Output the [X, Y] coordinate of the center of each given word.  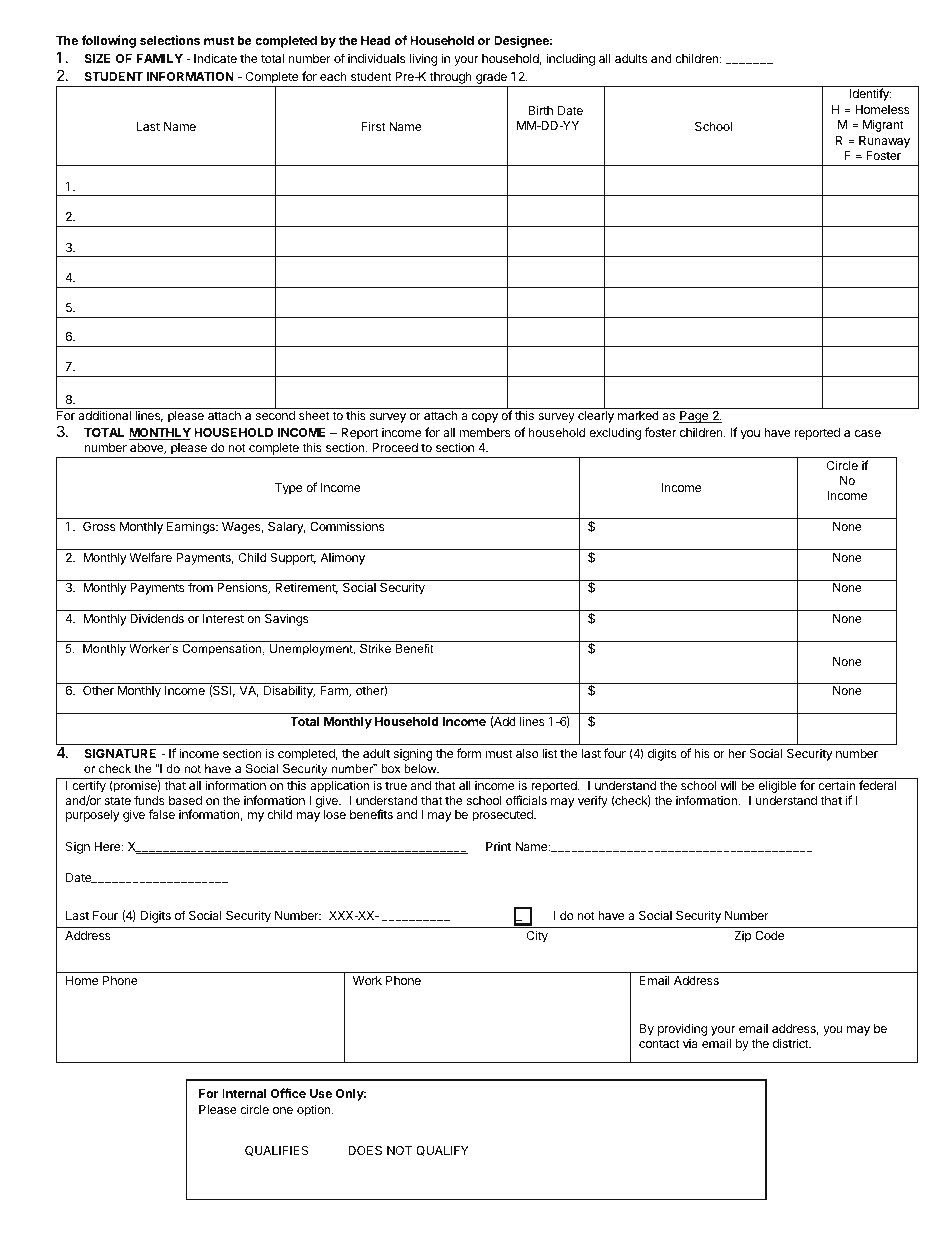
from [200, 587]
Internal [244, 1093]
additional [104, 415]
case [868, 433]
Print [498, 846]
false [162, 814]
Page [695, 417]
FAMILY [160, 58]
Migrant [883, 125]
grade [491, 79]
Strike [375, 648]
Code [769, 935]
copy [485, 418]
